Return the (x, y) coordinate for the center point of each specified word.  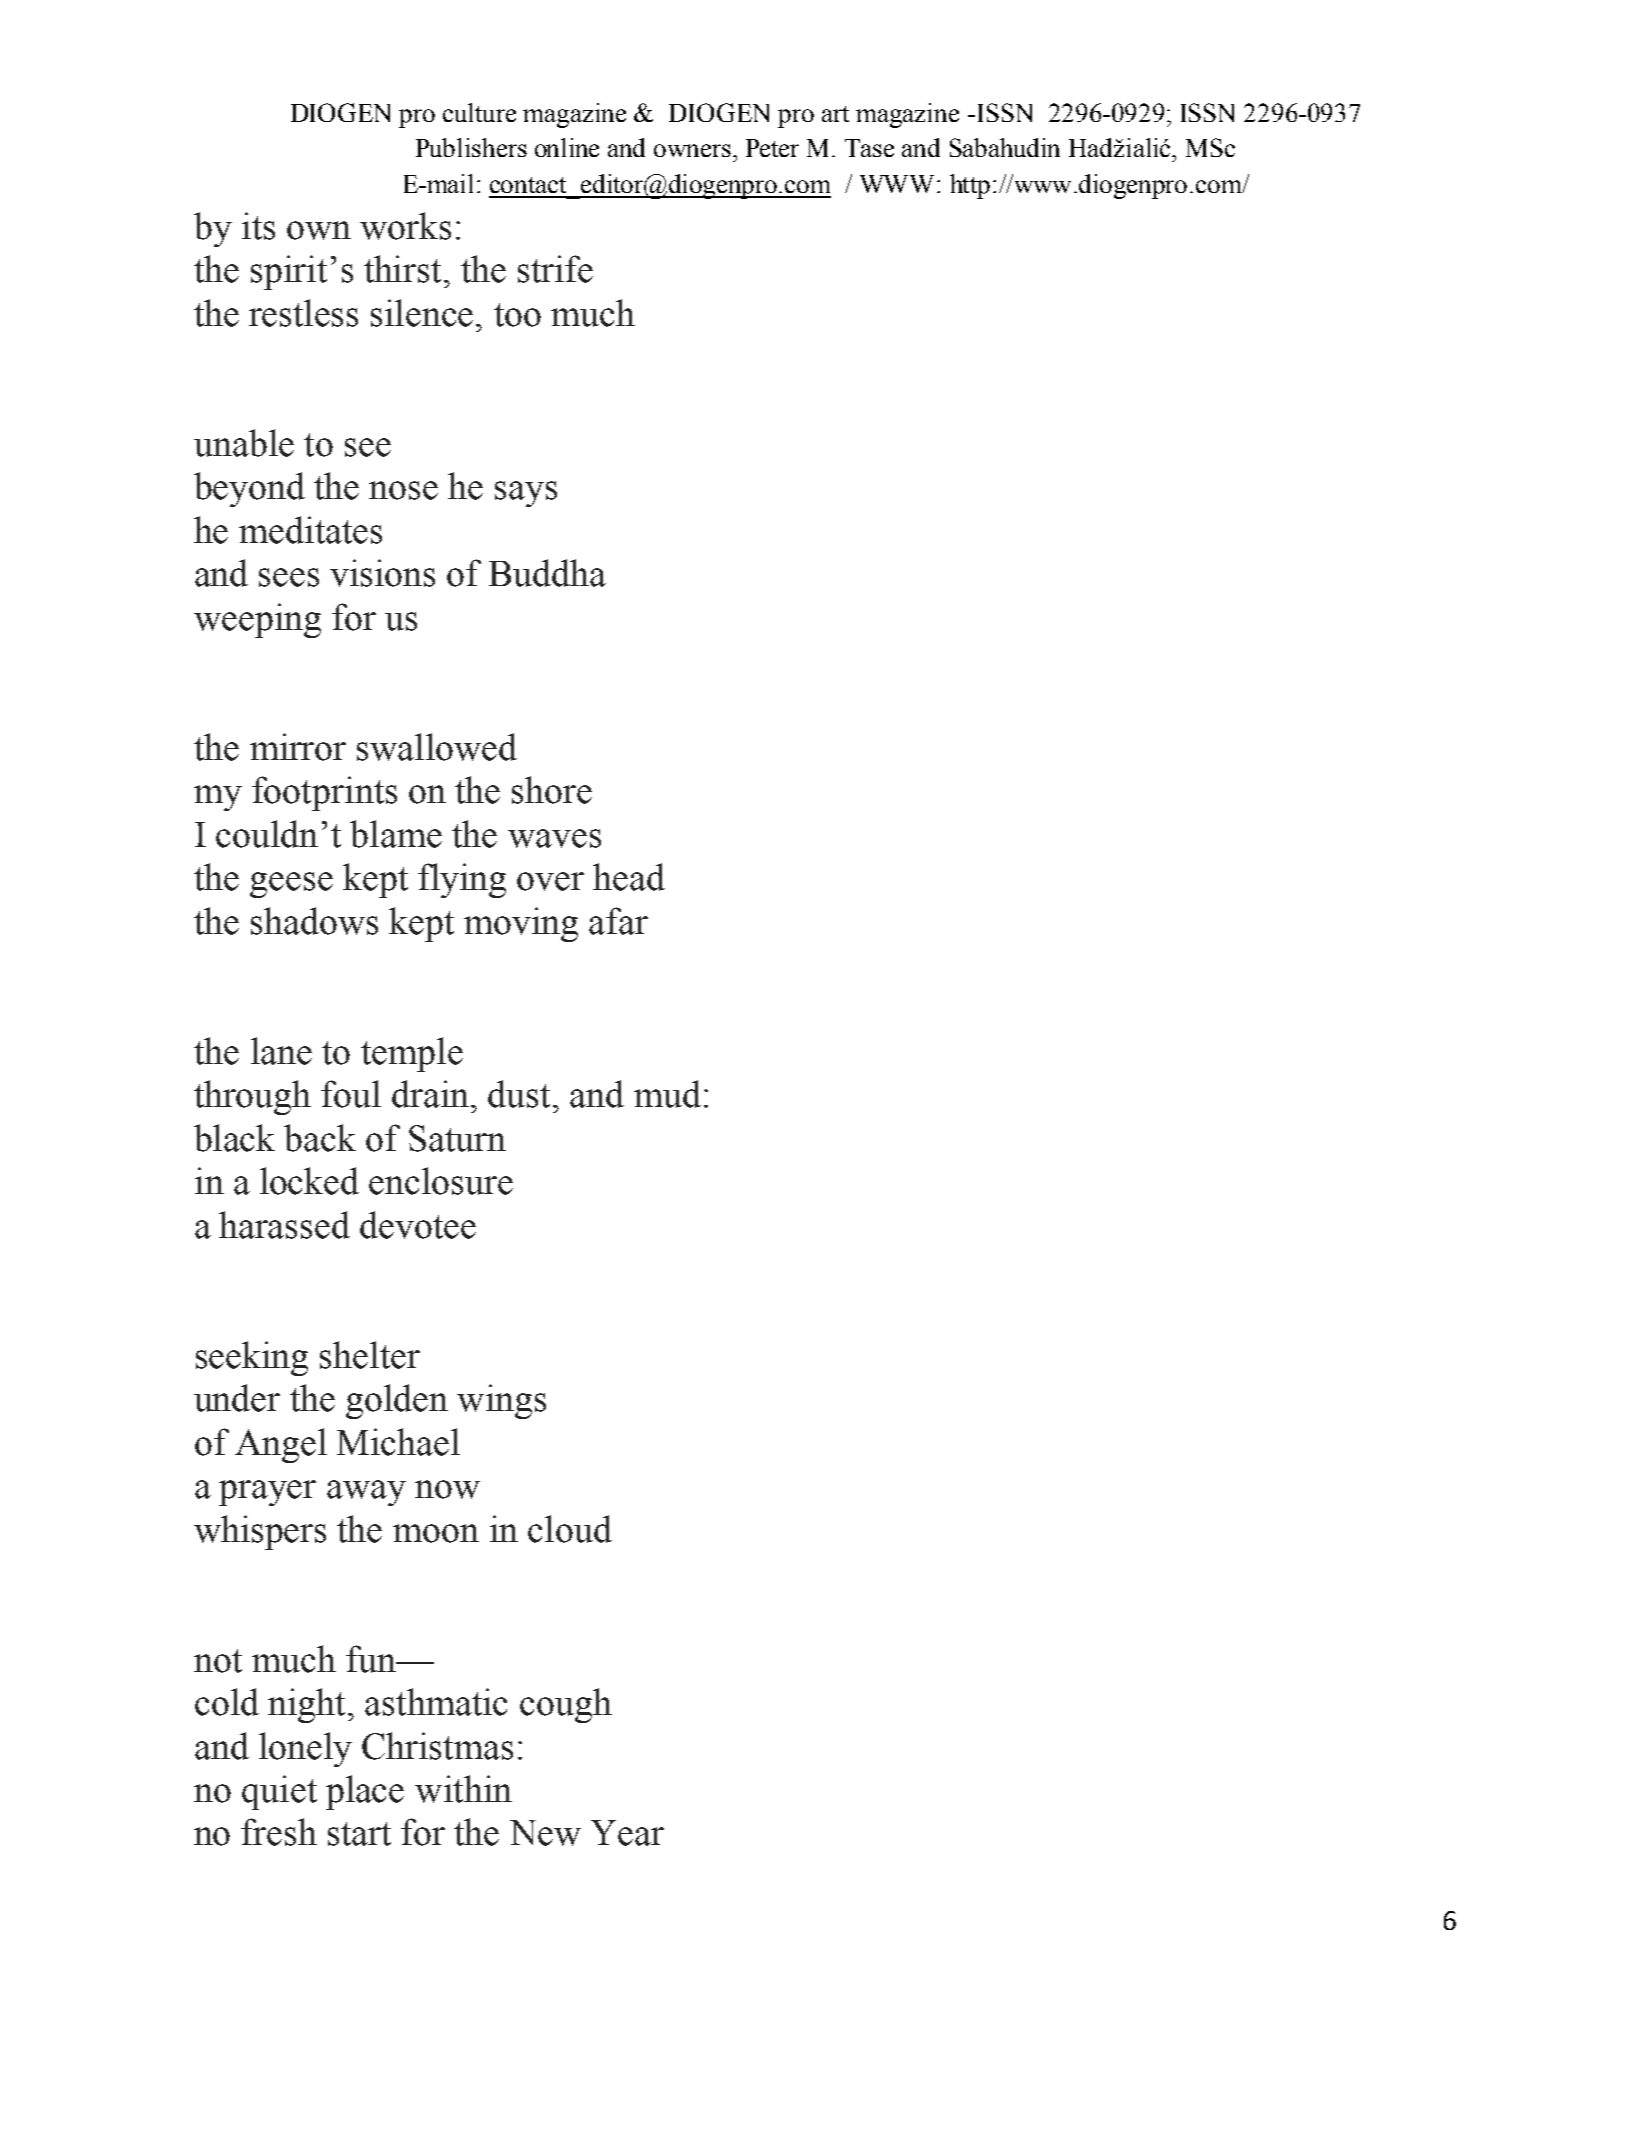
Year (627, 1833)
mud (667, 1094)
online (567, 147)
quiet (279, 1792)
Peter (772, 148)
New (545, 1833)
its (258, 226)
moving (521, 924)
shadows (314, 921)
